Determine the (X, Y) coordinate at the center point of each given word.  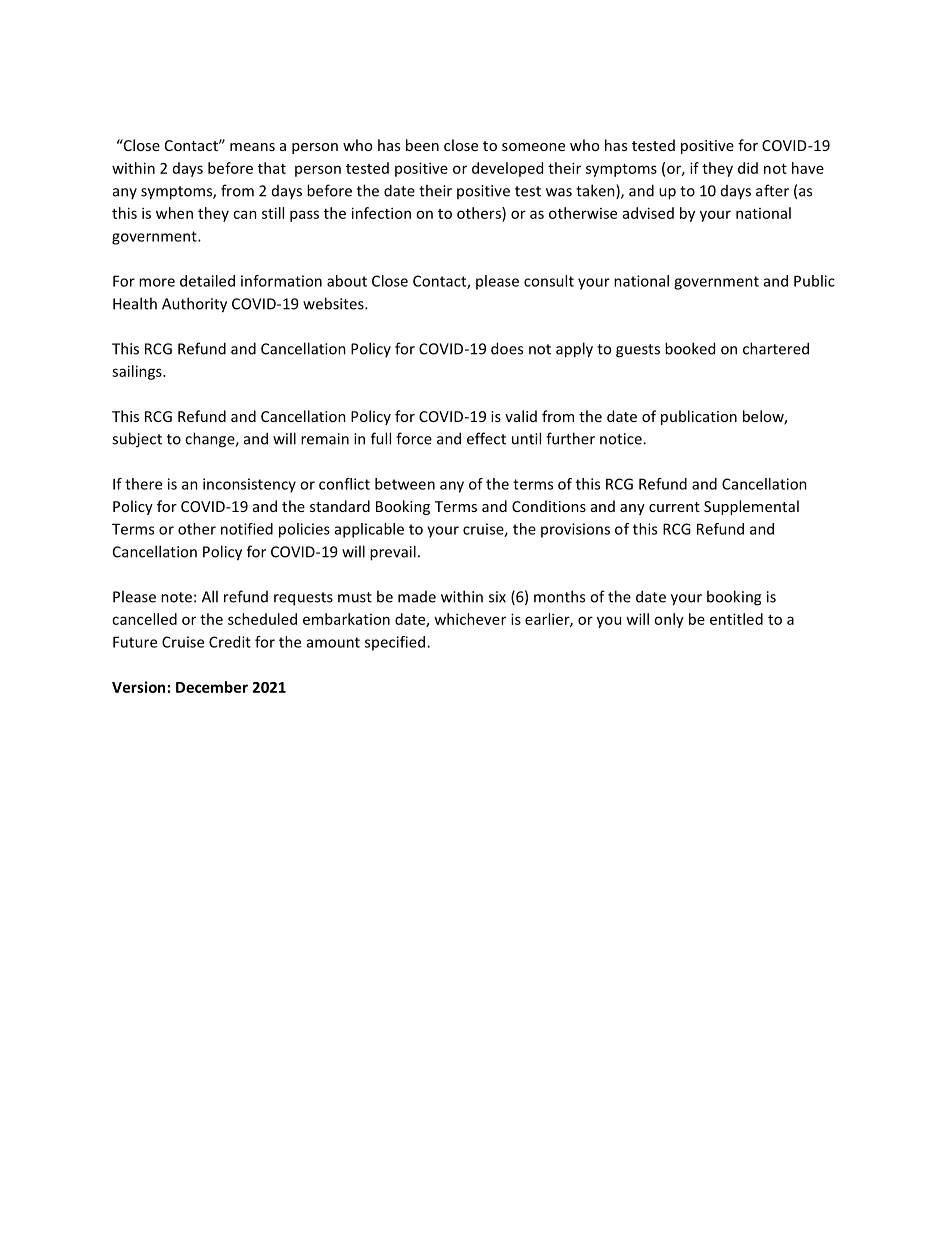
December (212, 687)
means (252, 147)
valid (521, 416)
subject (137, 440)
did (748, 168)
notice (622, 439)
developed (507, 169)
